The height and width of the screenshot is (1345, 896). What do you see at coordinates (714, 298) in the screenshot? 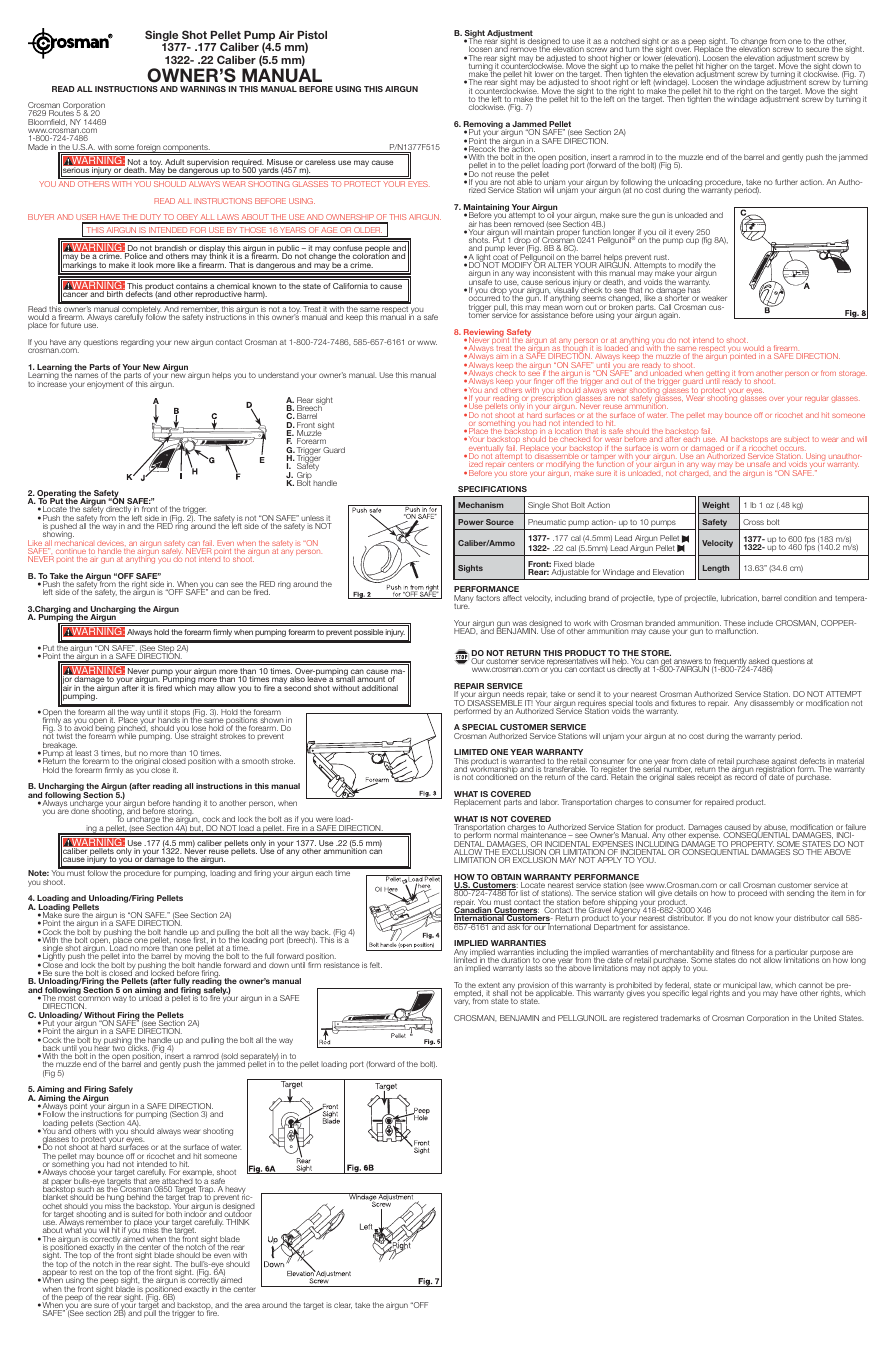
I see `weaker` at bounding box center [714, 298].
